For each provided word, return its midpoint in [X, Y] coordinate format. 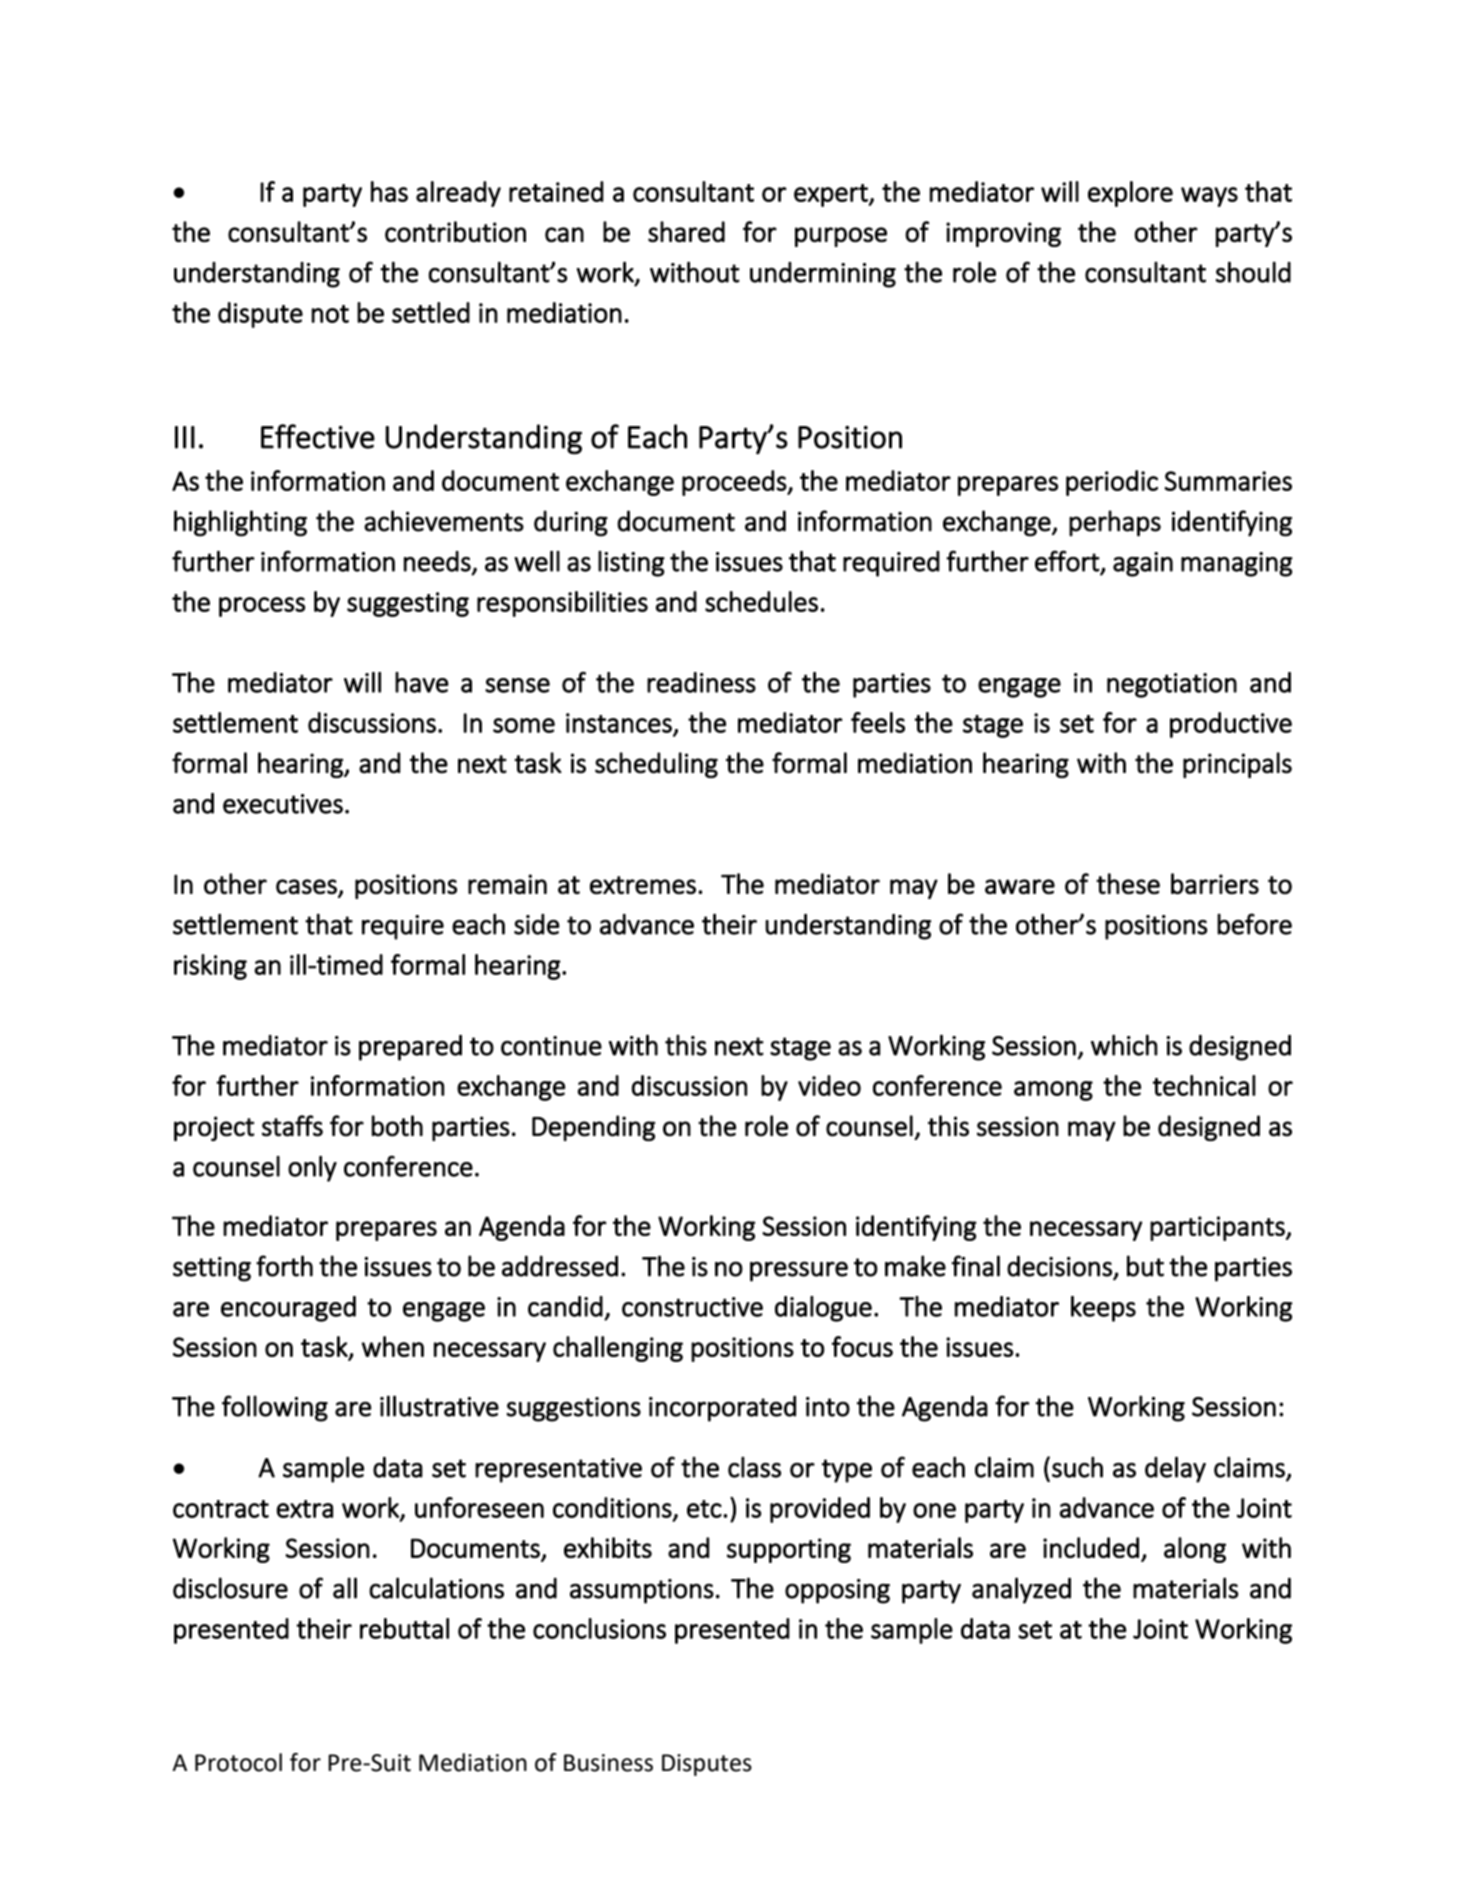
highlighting [240, 523]
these [1128, 884]
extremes [643, 885]
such [1077, 1467]
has [389, 191]
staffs [292, 1126]
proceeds [735, 483]
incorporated [722, 1409]
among [1053, 1091]
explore [1130, 194]
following [275, 1408]
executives [283, 804]
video [829, 1085]
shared [686, 231]
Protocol [238, 1762]
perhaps [1115, 523]
